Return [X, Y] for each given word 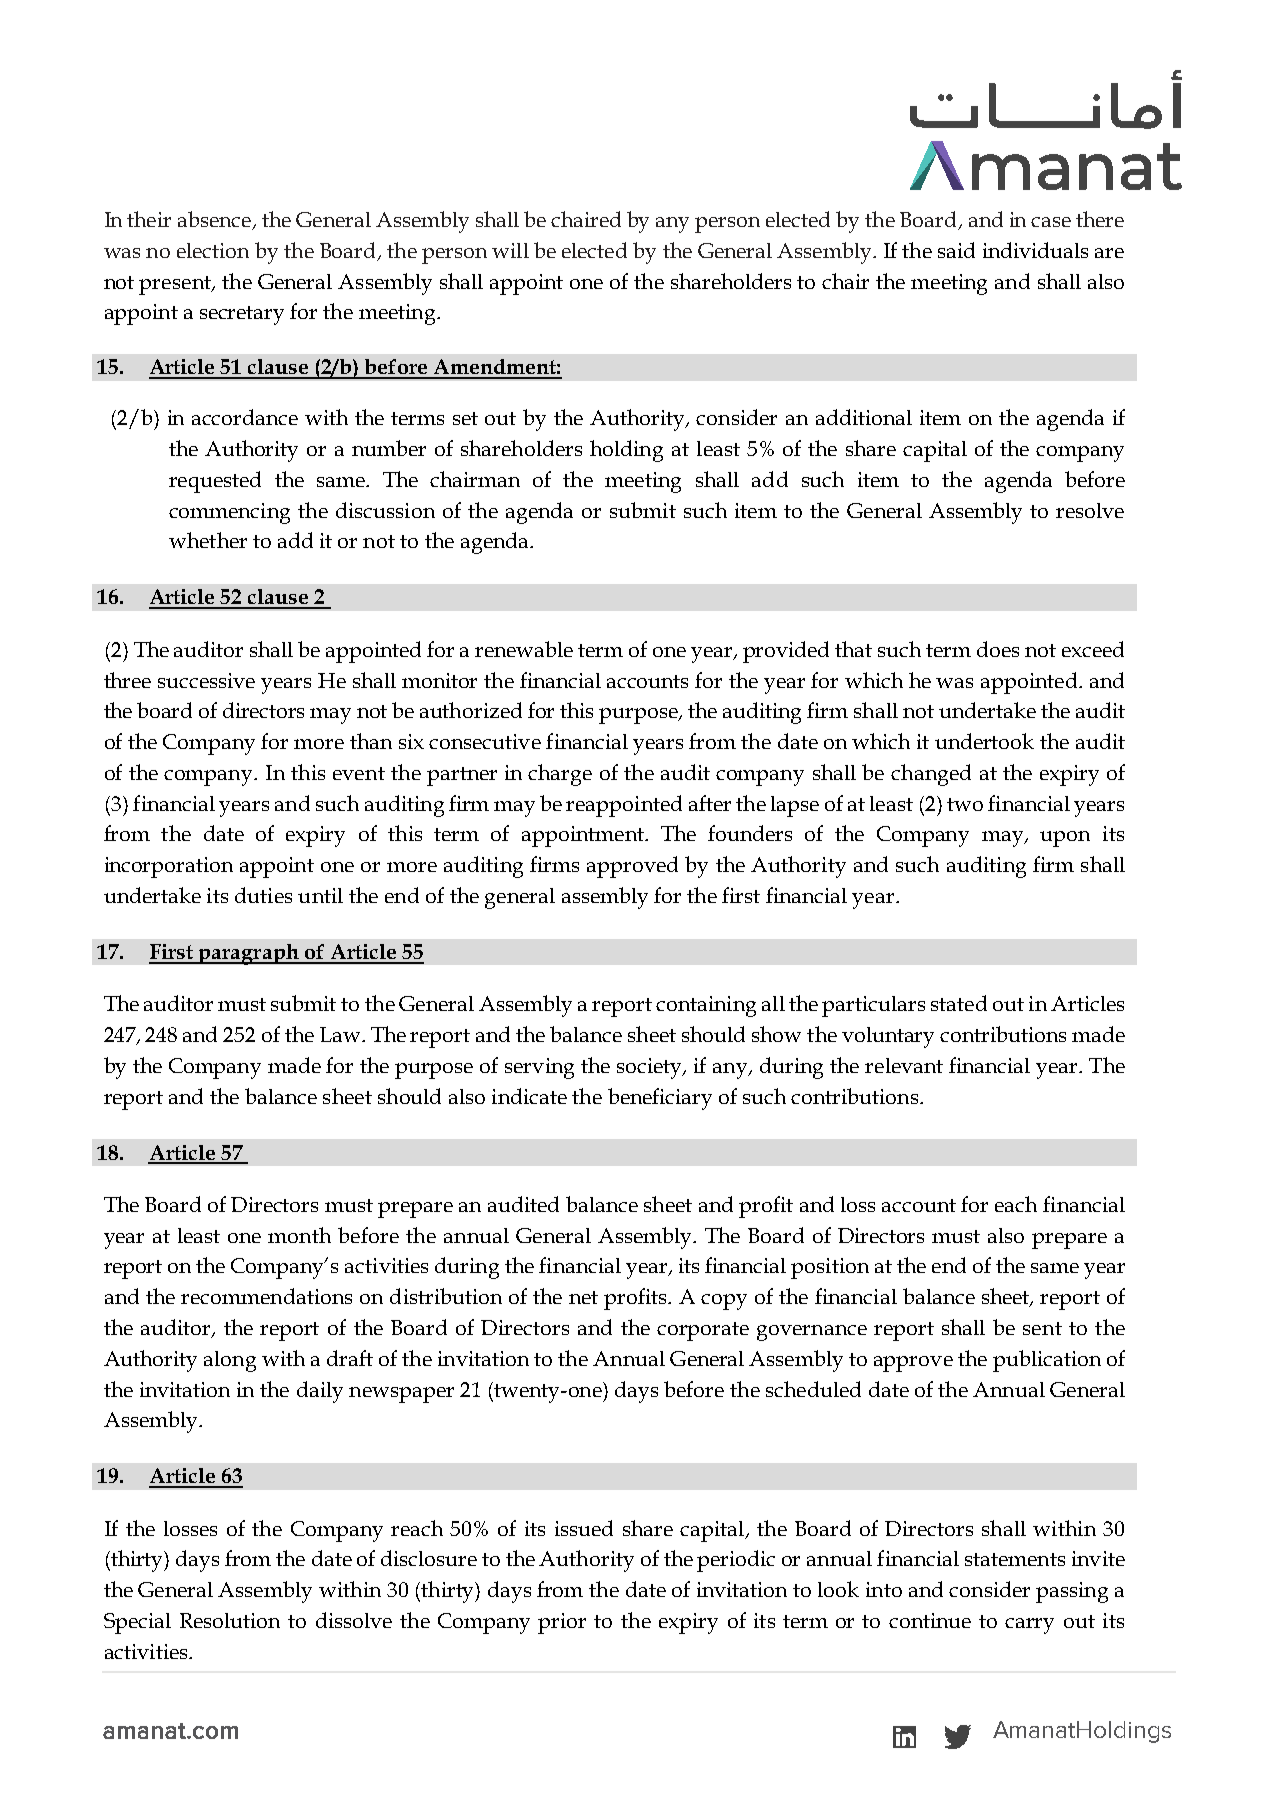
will [510, 250]
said [956, 250]
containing [706, 1006]
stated [959, 1003]
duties [263, 895]
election [213, 250]
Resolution [230, 1620]
